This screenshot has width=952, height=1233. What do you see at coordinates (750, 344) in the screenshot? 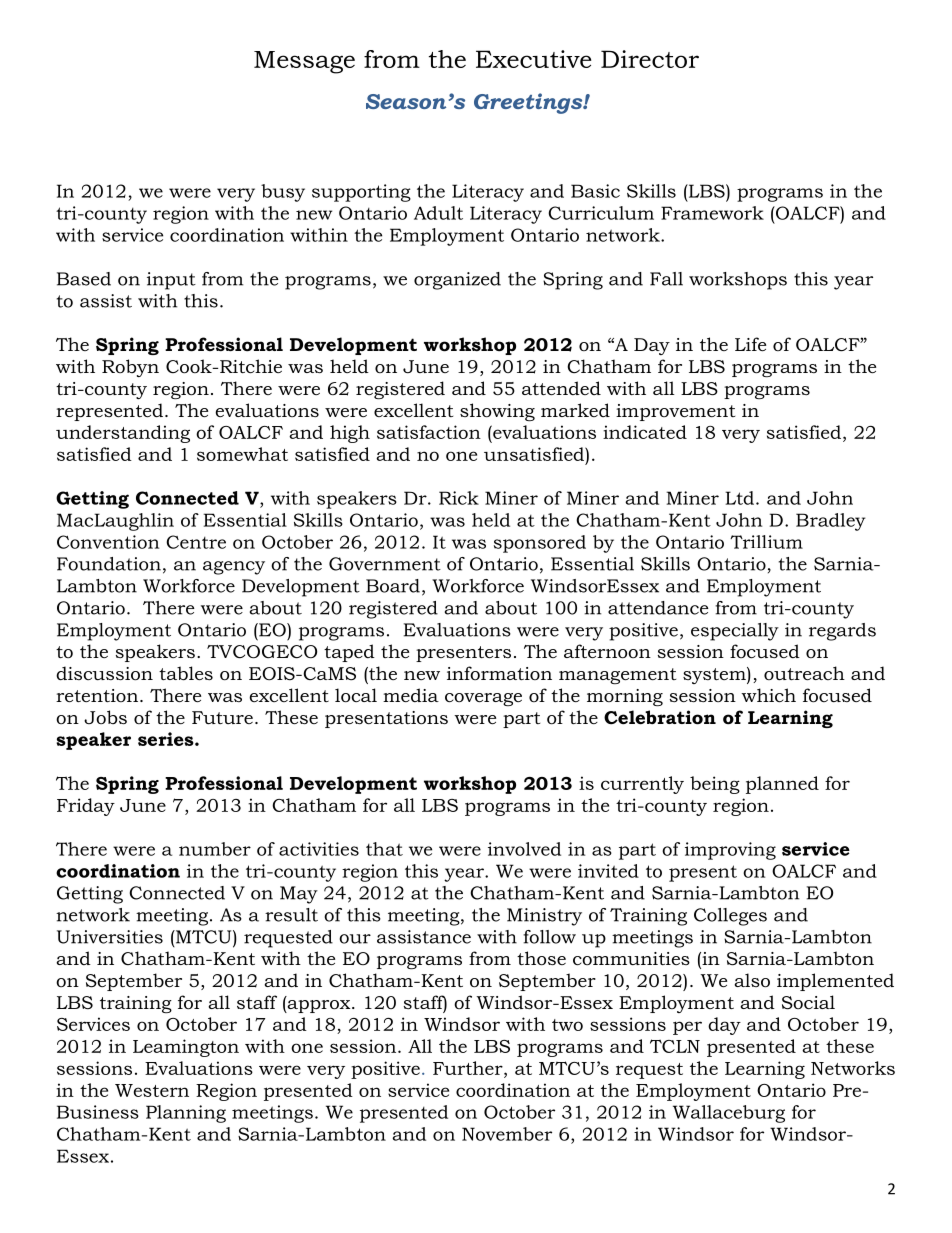
I see `Life` at bounding box center [750, 344].
